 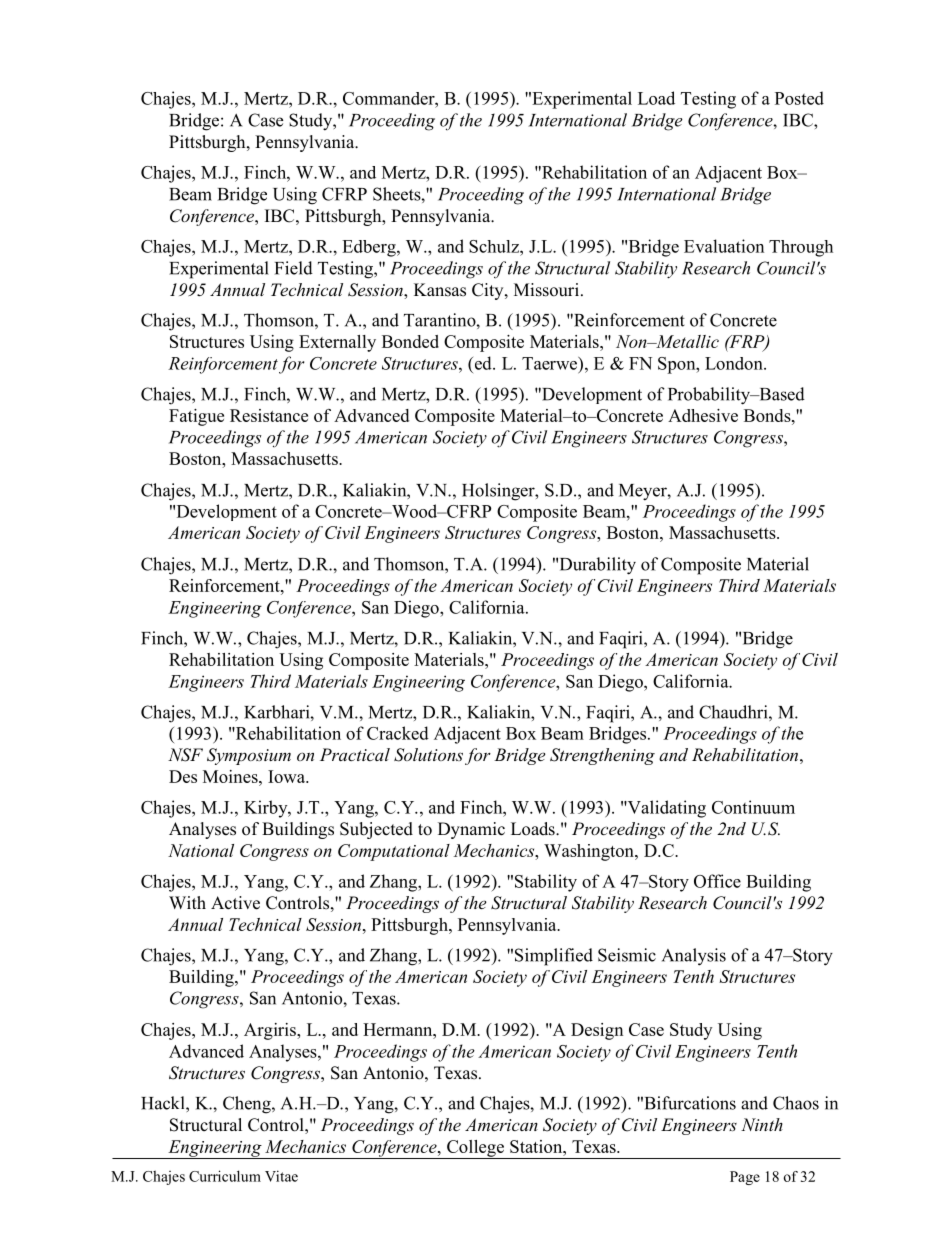 What do you see at coordinates (489, 291) in the page?
I see `City` at bounding box center [489, 291].
